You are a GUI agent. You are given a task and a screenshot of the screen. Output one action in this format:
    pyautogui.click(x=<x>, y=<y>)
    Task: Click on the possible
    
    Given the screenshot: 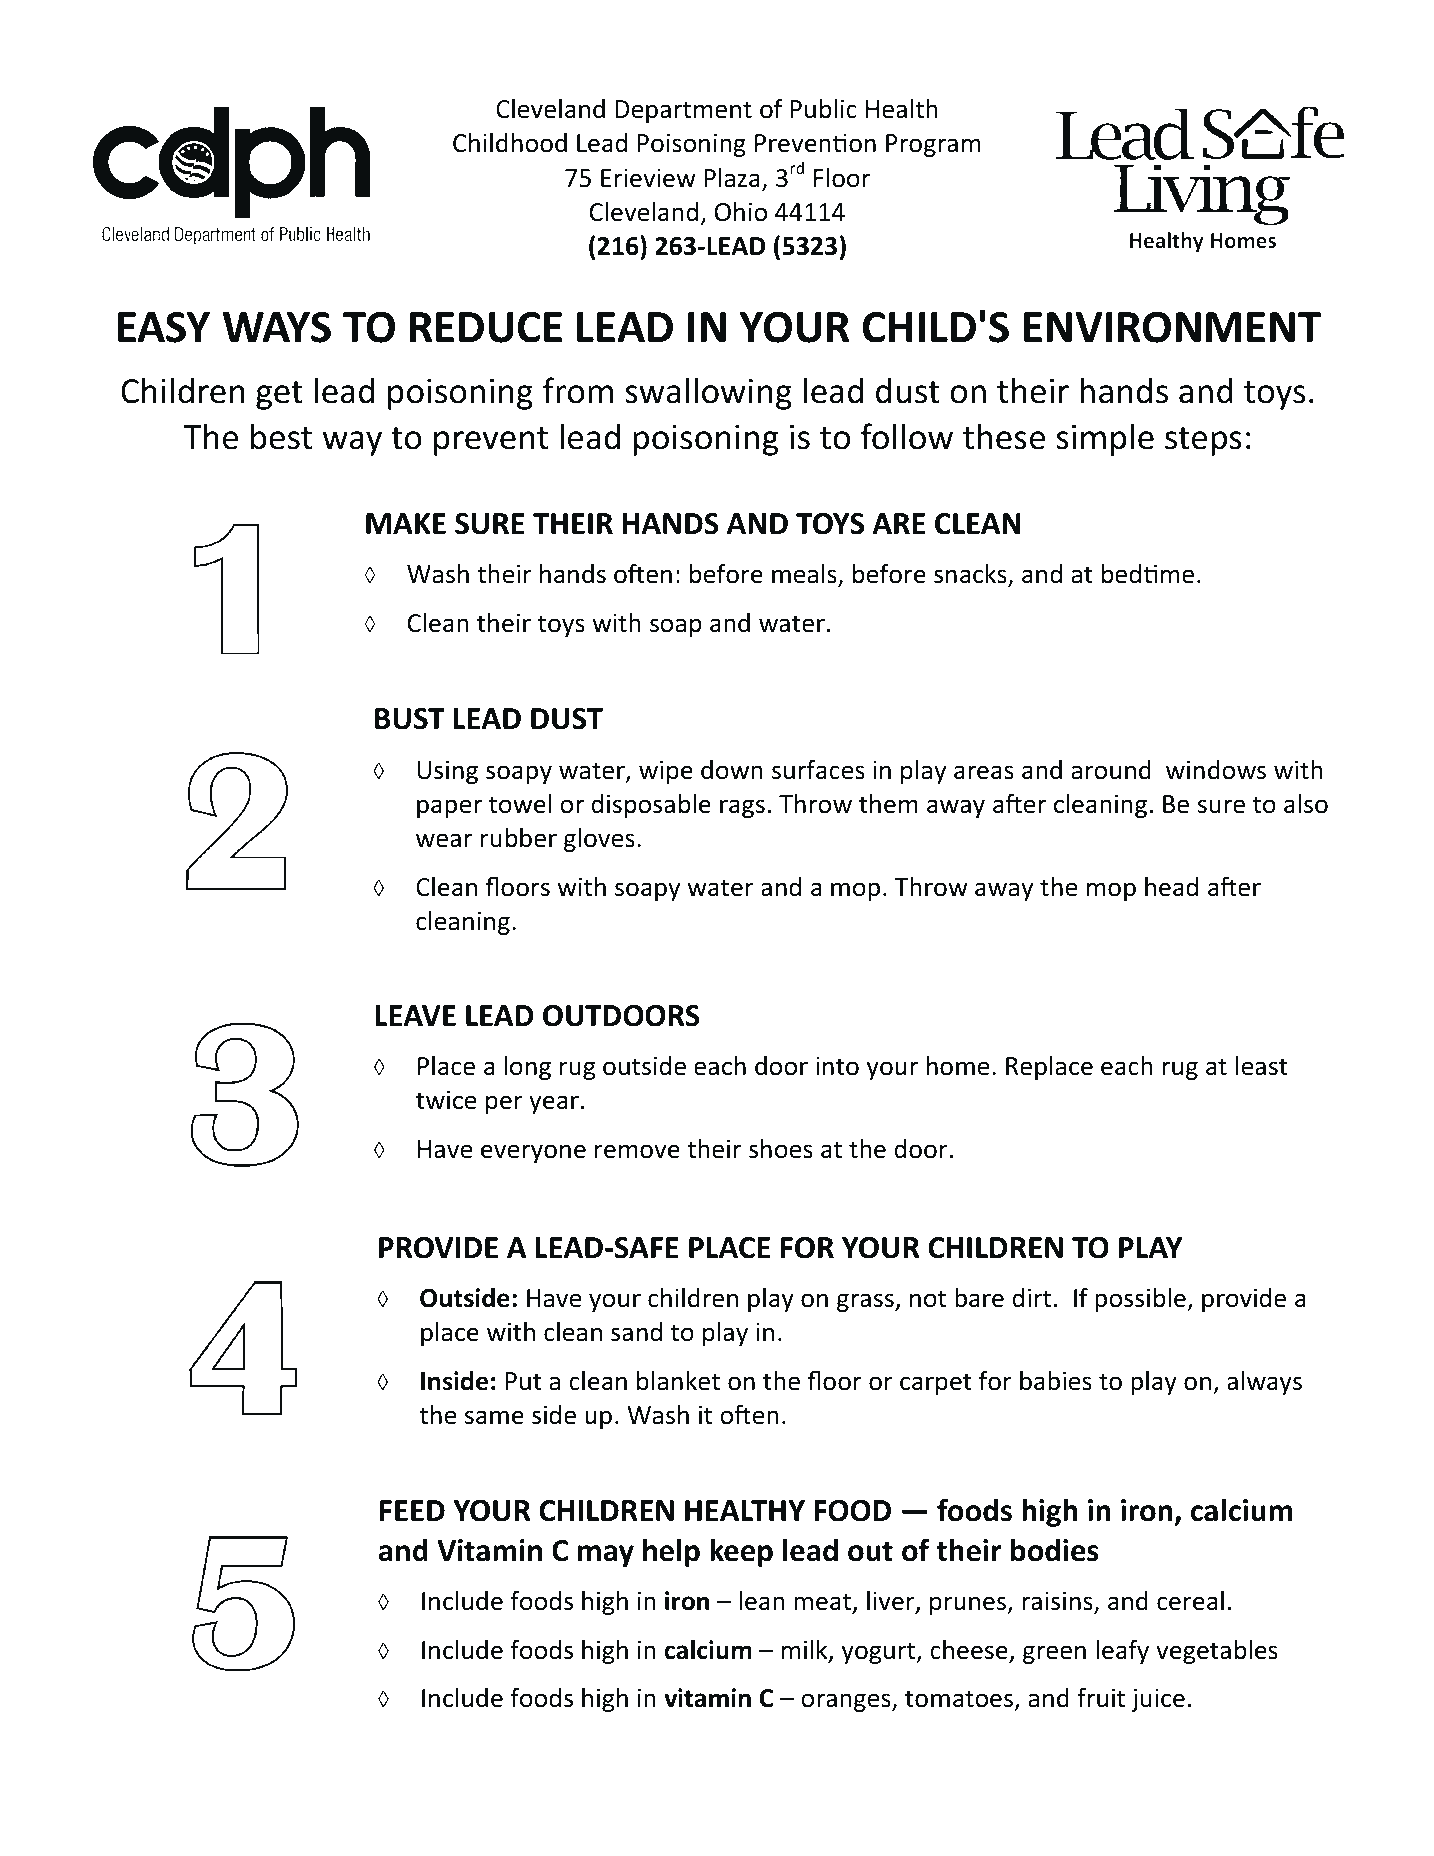 What is the action you would take?
    pyautogui.click(x=1141, y=1300)
